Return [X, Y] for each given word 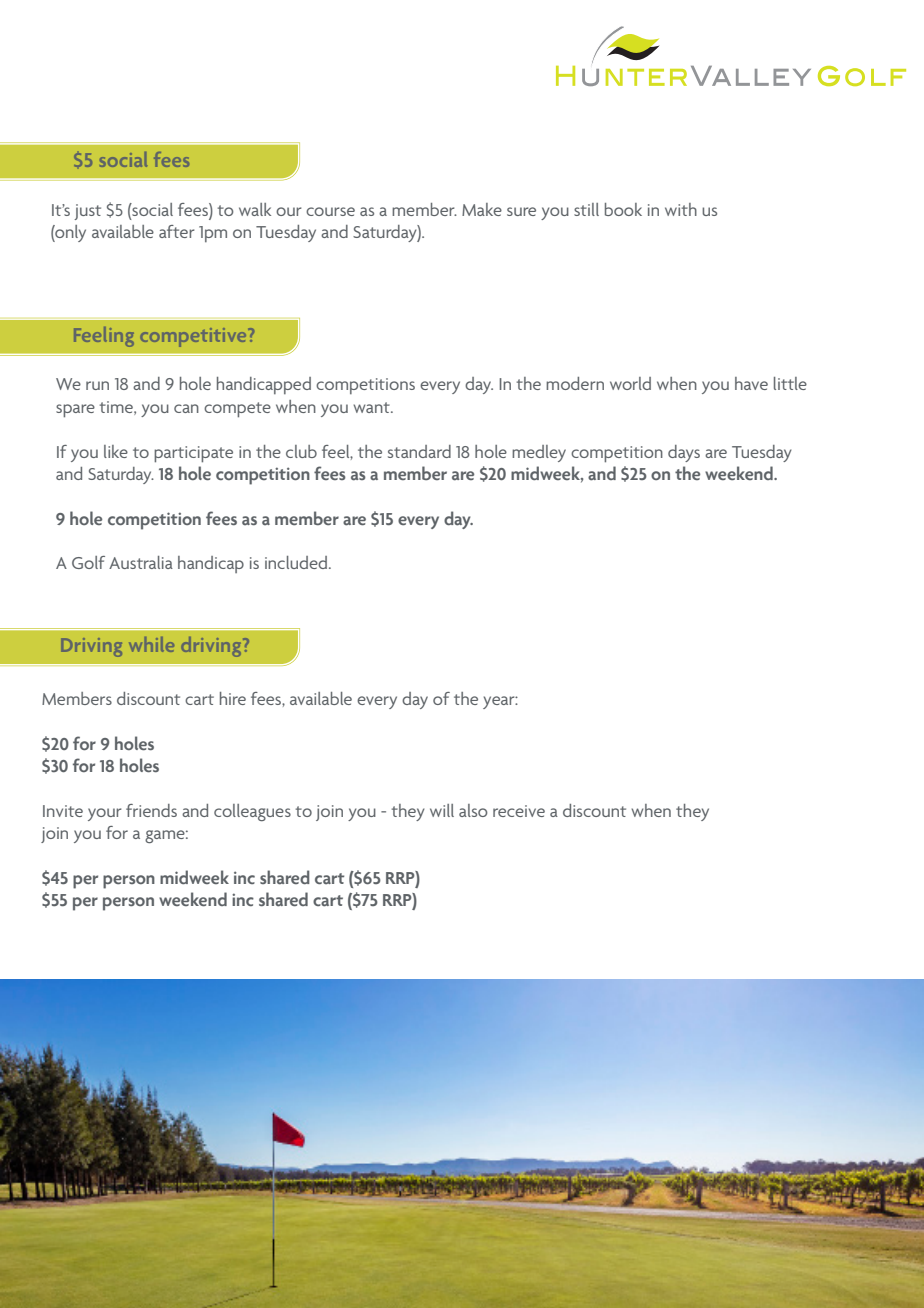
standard [419, 451]
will [442, 810]
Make [482, 209]
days [684, 453]
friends [151, 810]
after [177, 231]
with [681, 209]
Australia [141, 562]
